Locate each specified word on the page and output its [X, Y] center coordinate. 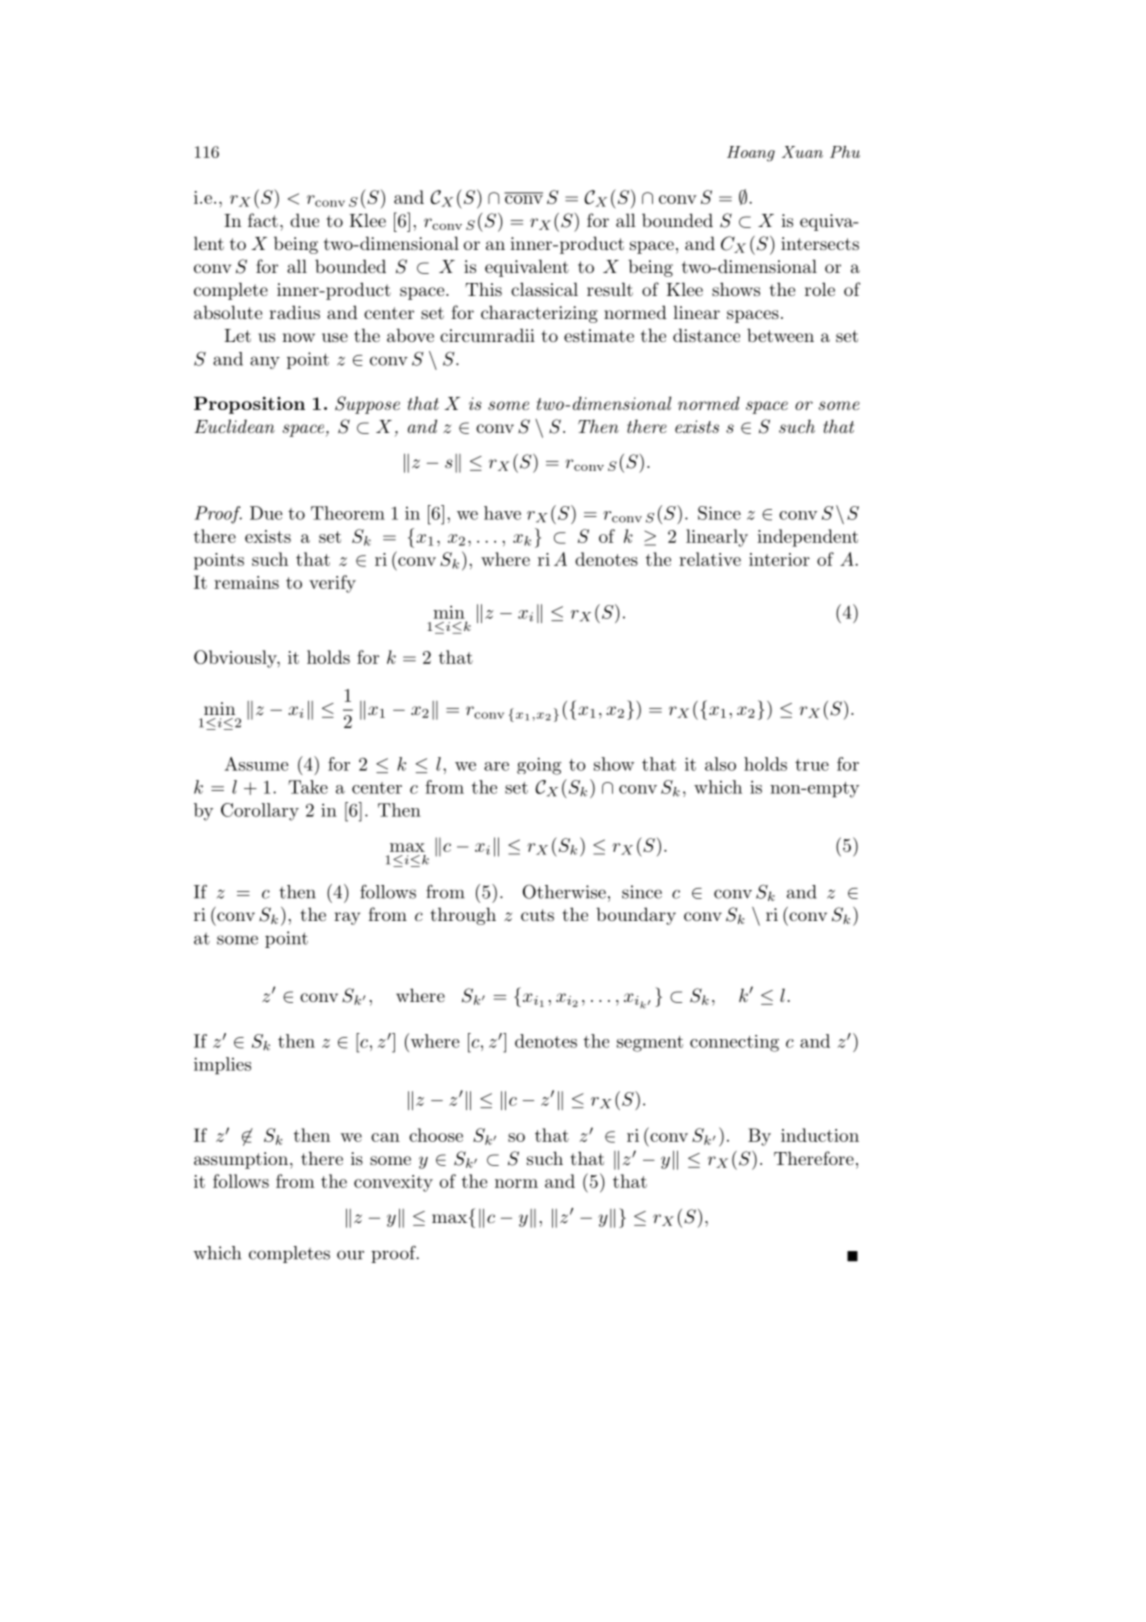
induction [820, 1135]
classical [544, 289]
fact [263, 220]
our [350, 1255]
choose [436, 1135]
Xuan [802, 152]
